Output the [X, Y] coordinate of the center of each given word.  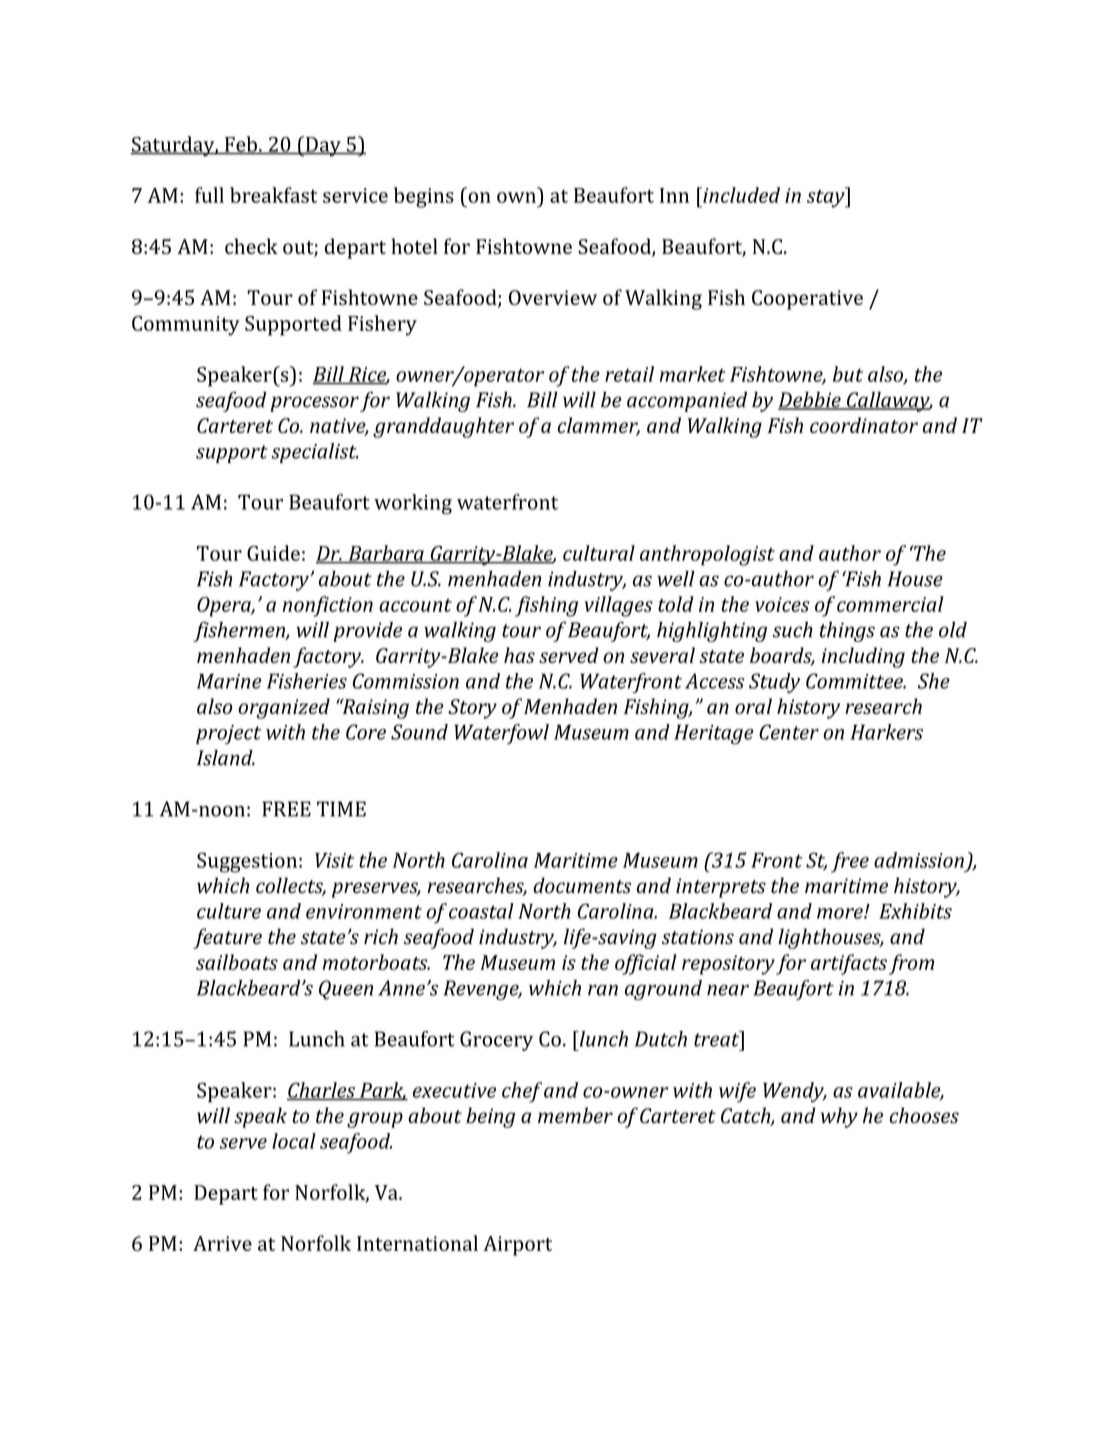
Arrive [222, 1243]
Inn [674, 195]
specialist [315, 453]
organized [284, 708]
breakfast [273, 195]
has [519, 655]
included [740, 195]
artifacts [849, 964]
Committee [855, 681]
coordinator [864, 425]
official [646, 964]
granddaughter [443, 427]
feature [227, 938]
